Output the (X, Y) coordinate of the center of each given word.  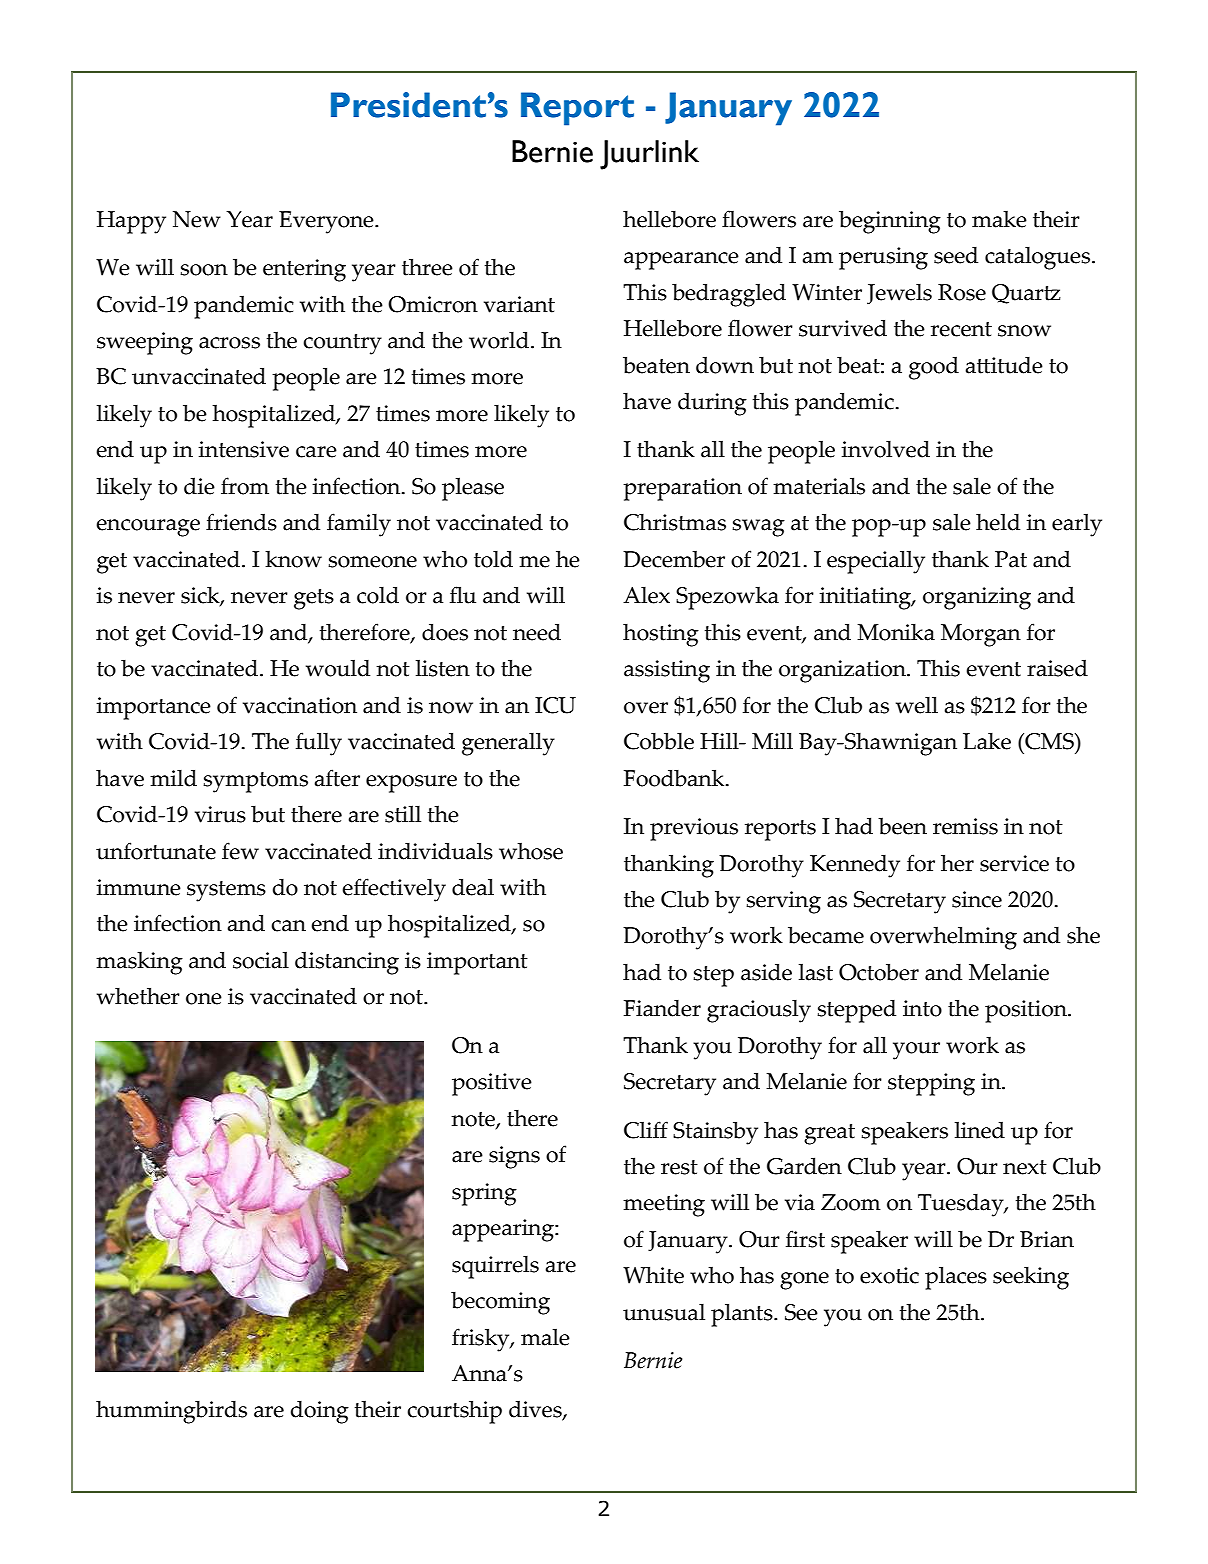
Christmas (675, 522)
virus (220, 814)
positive (492, 1084)
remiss (965, 826)
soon (204, 270)
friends (241, 522)
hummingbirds (171, 1412)
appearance (681, 261)
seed (956, 255)
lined (980, 1130)
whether (138, 996)
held (998, 522)
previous (694, 829)
